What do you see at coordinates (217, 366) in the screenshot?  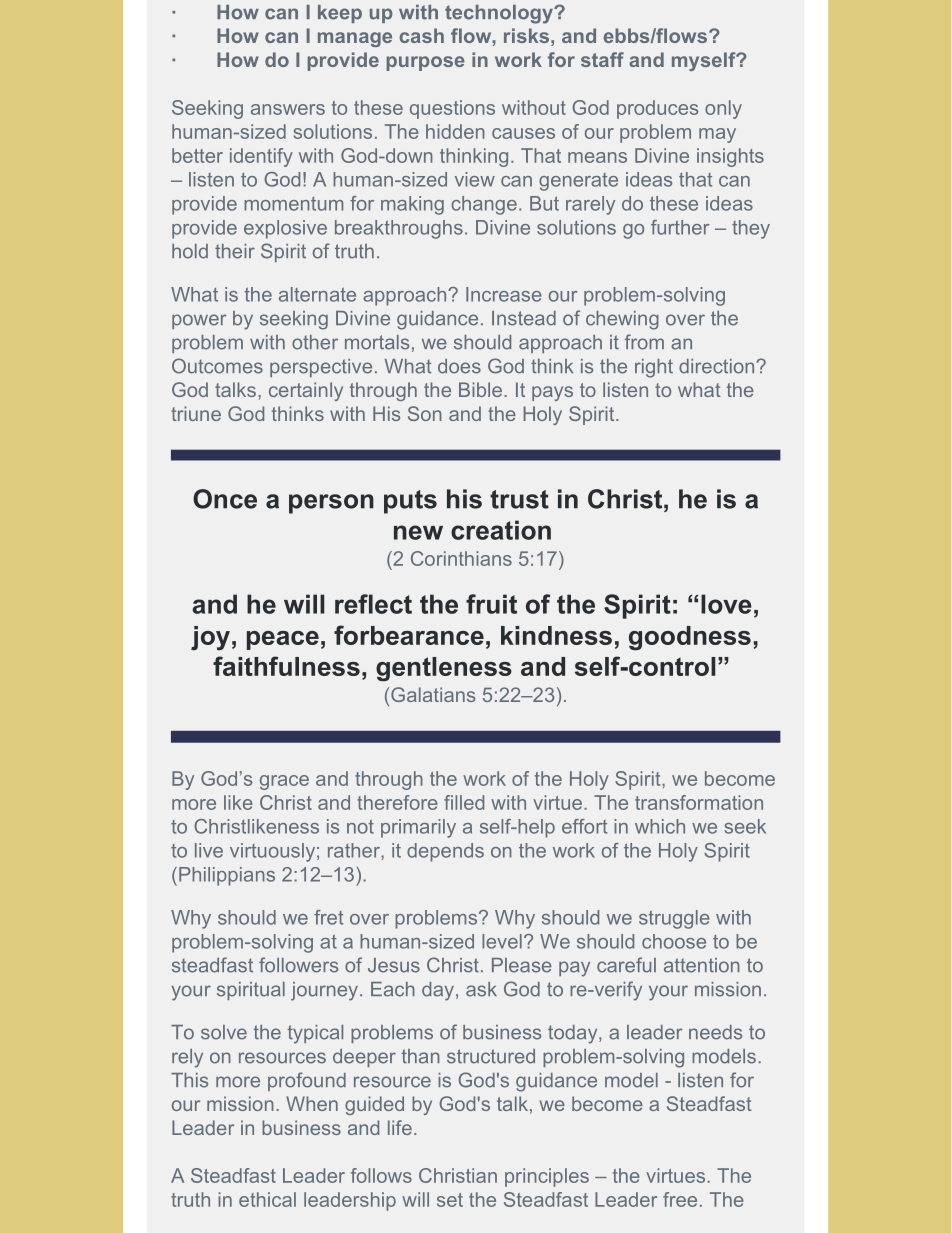 I see `Outcomes` at bounding box center [217, 366].
